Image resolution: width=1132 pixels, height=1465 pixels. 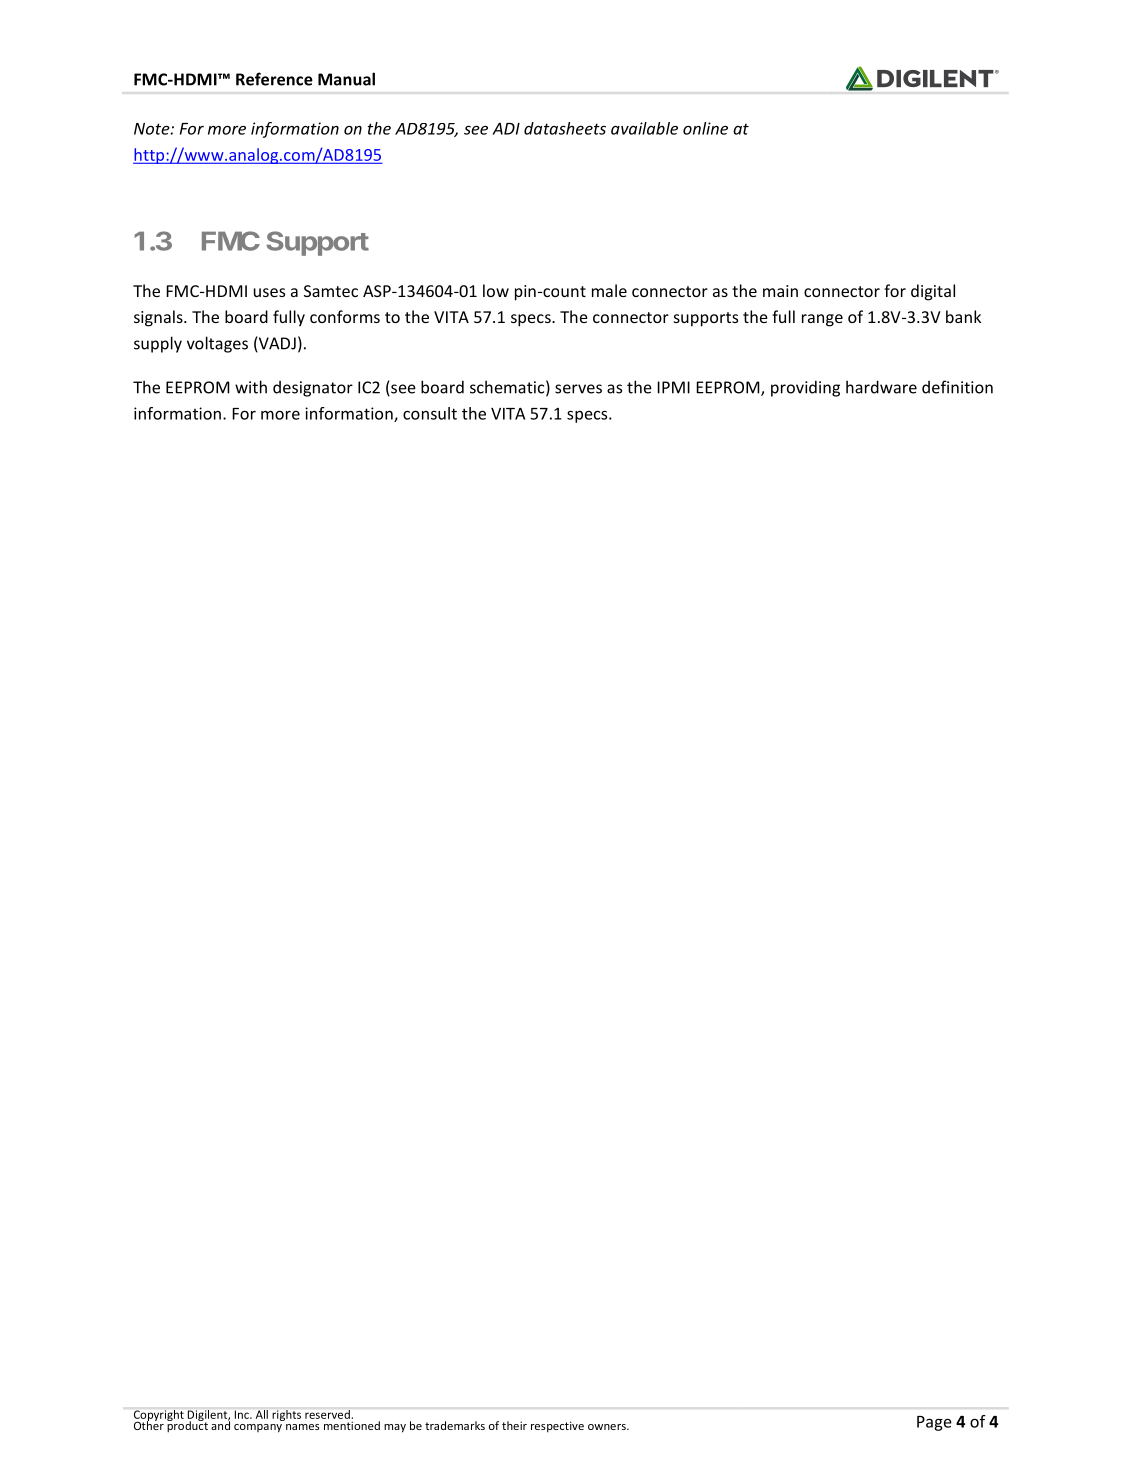 What do you see at coordinates (934, 1423) in the screenshot?
I see `Page` at bounding box center [934, 1423].
